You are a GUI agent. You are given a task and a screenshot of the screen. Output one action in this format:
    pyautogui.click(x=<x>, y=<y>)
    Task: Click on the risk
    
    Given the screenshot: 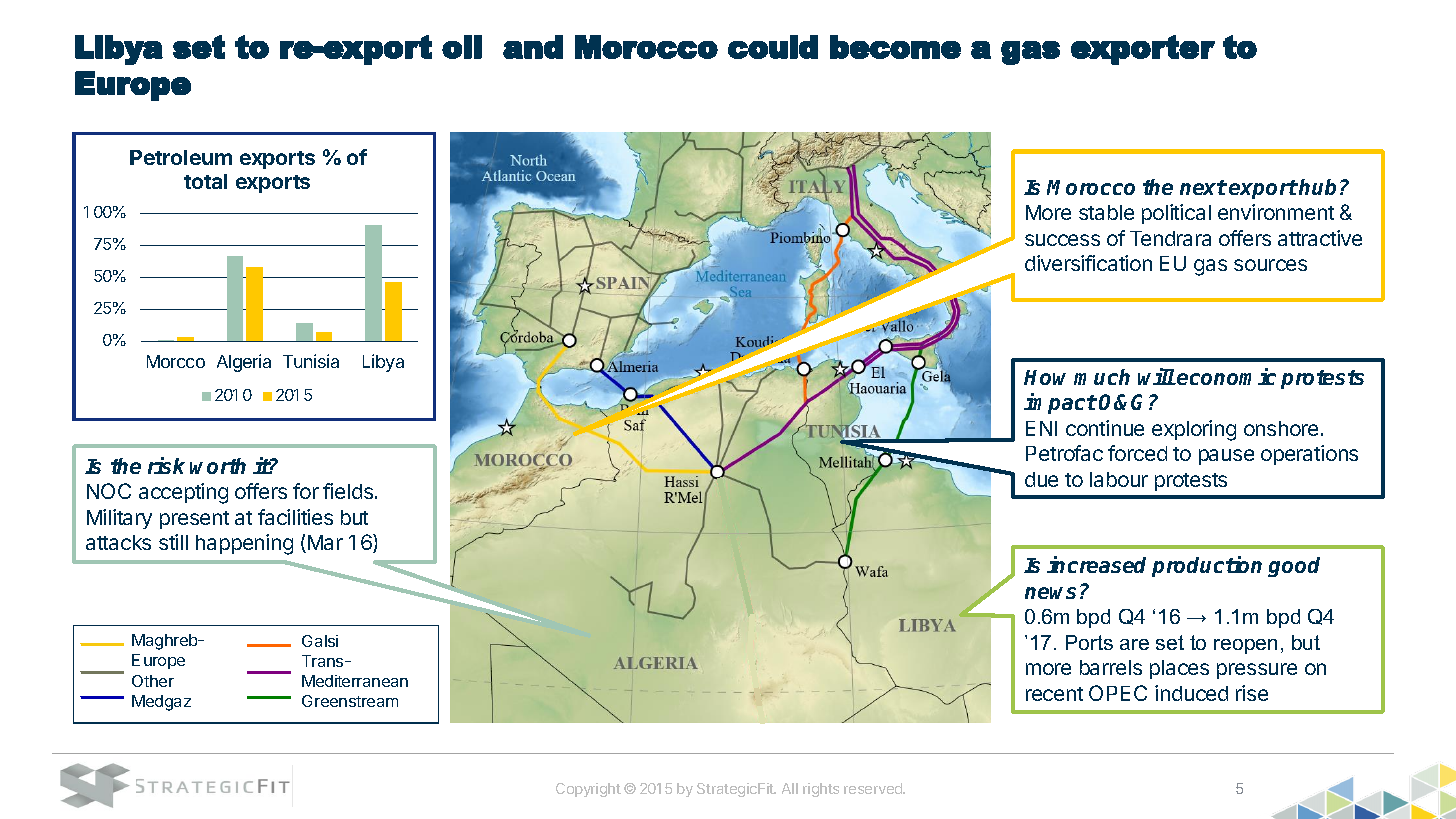 What is the action you would take?
    pyautogui.click(x=166, y=465)
